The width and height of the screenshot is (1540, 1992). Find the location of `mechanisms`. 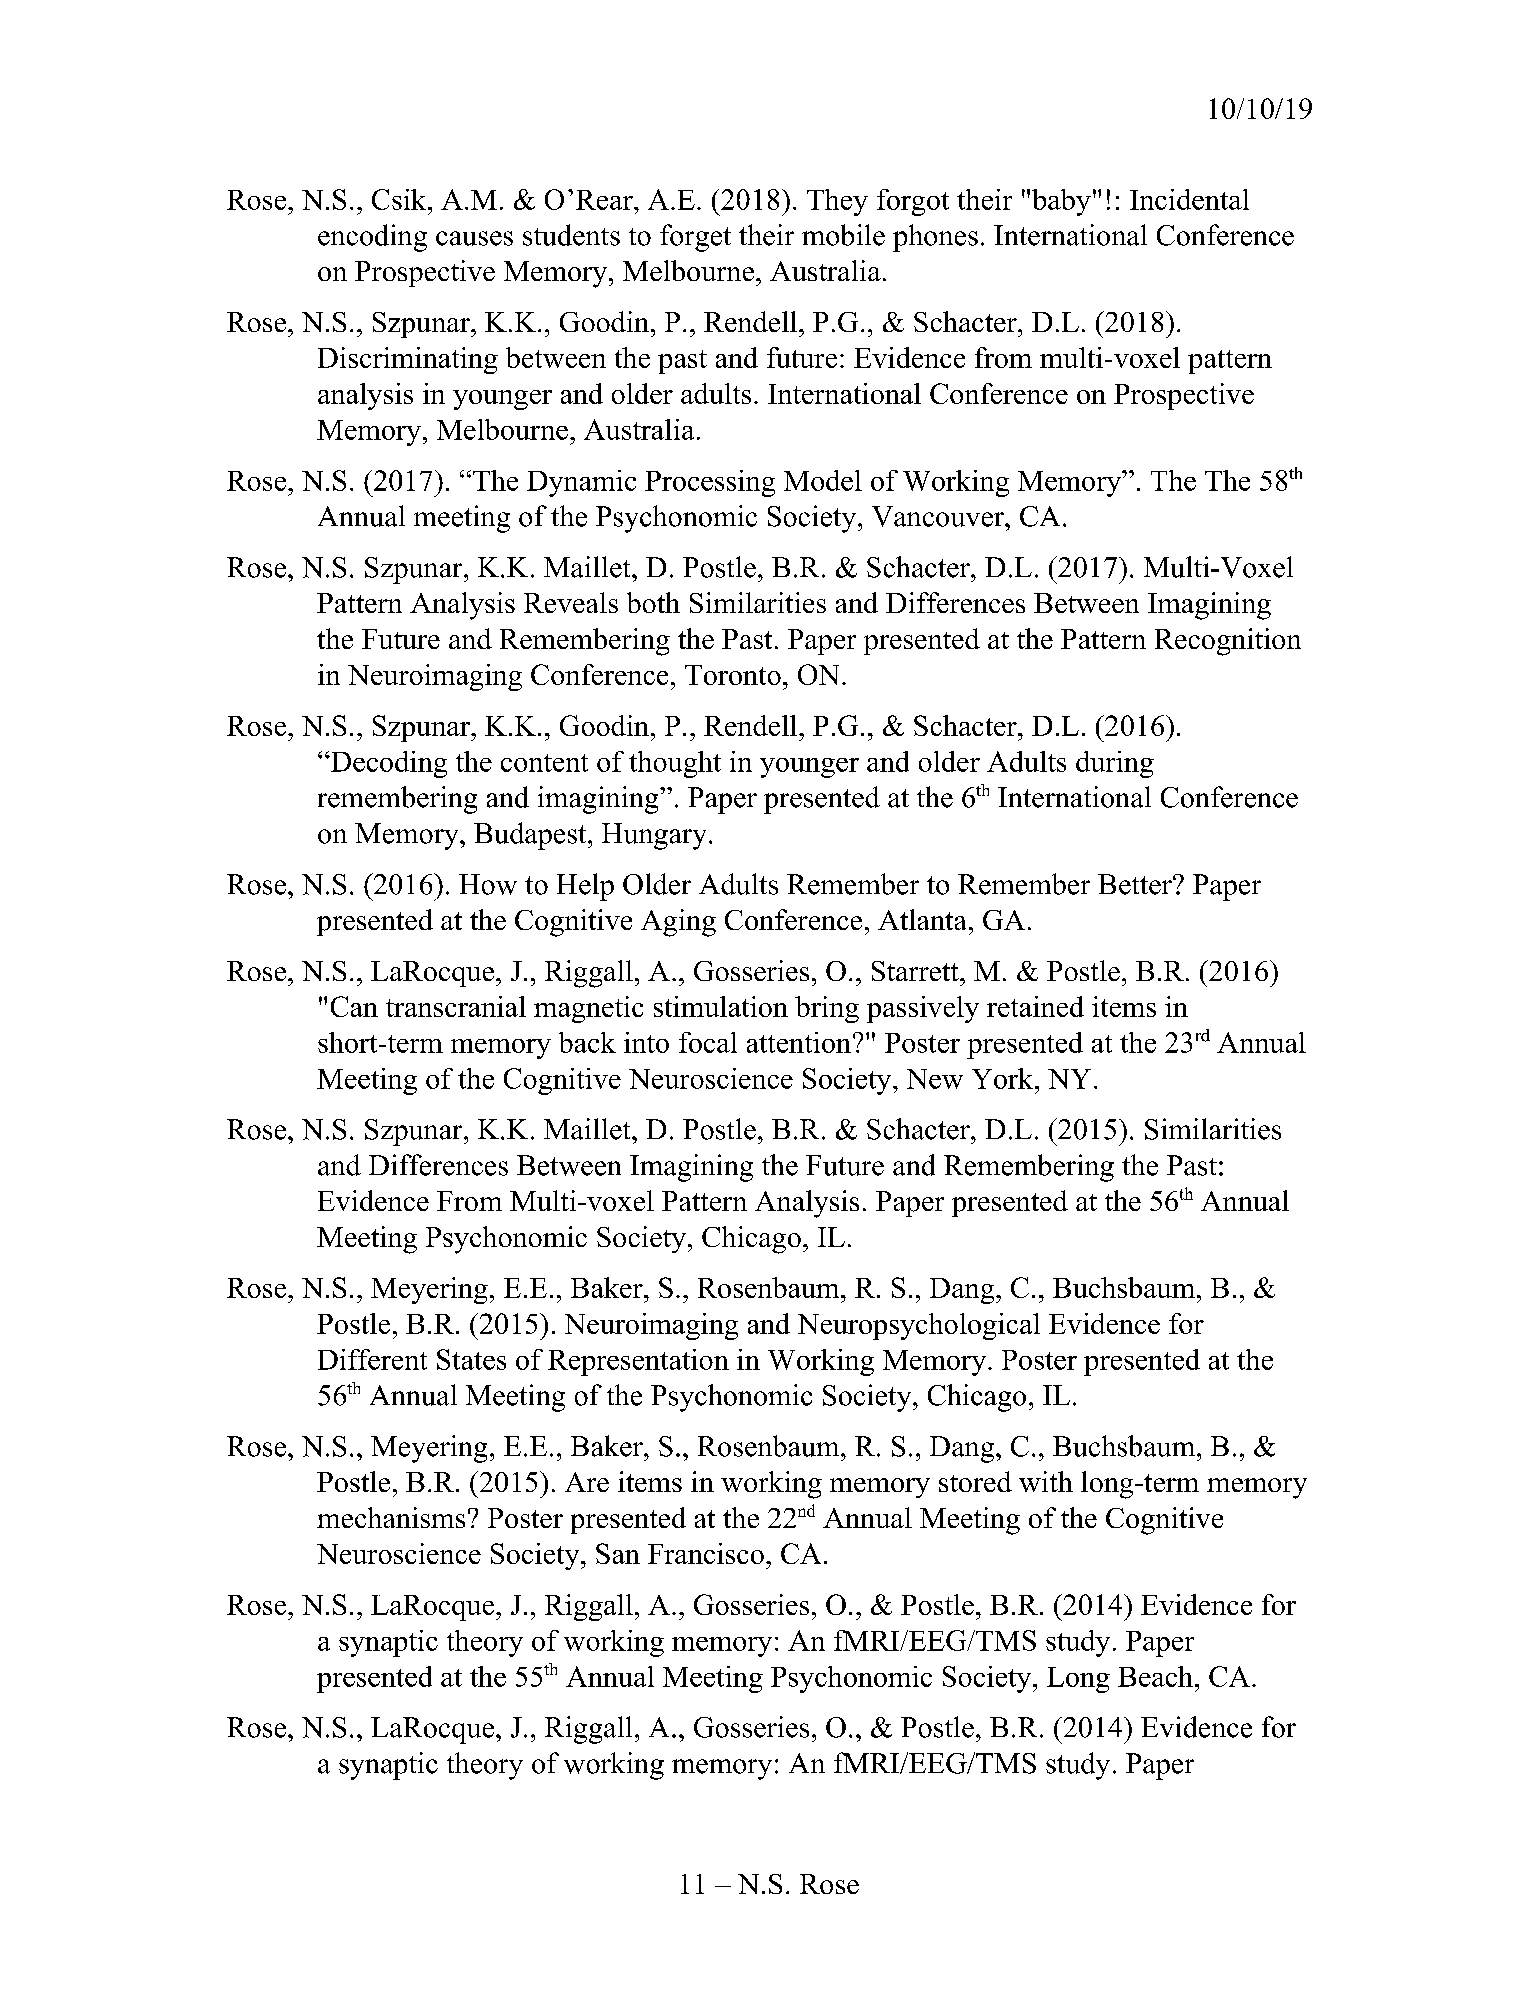

mechanisms is located at coordinates (391, 1517).
